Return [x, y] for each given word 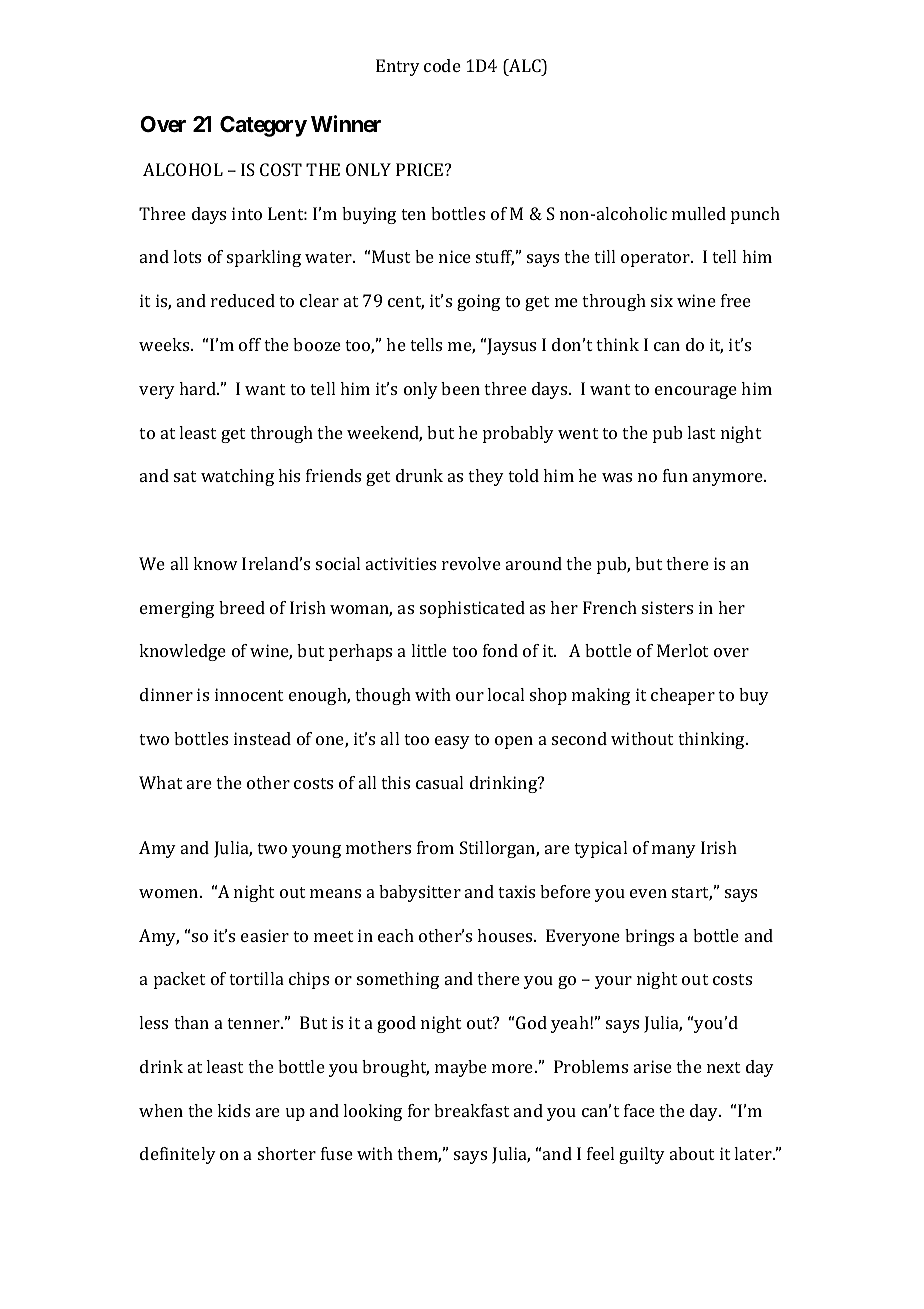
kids [233, 1110]
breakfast [471, 1110]
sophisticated [472, 609]
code [442, 65]
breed [242, 607]
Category [263, 126]
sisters [667, 607]
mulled [699, 213]
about [692, 1153]
